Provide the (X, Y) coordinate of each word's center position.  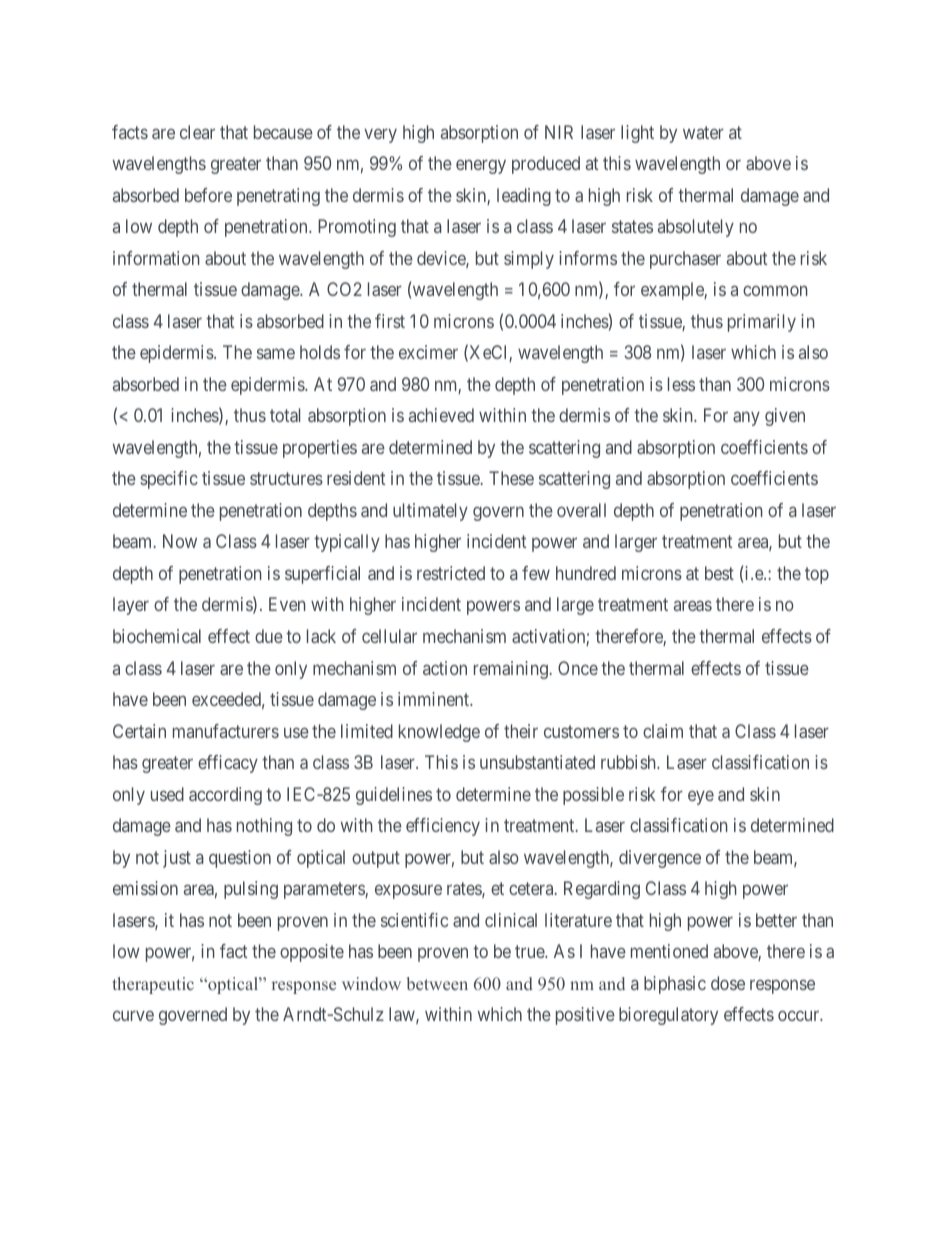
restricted (451, 573)
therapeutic (153, 985)
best (719, 573)
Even (287, 604)
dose (728, 983)
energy (481, 167)
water (703, 132)
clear (197, 132)
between (437, 983)
